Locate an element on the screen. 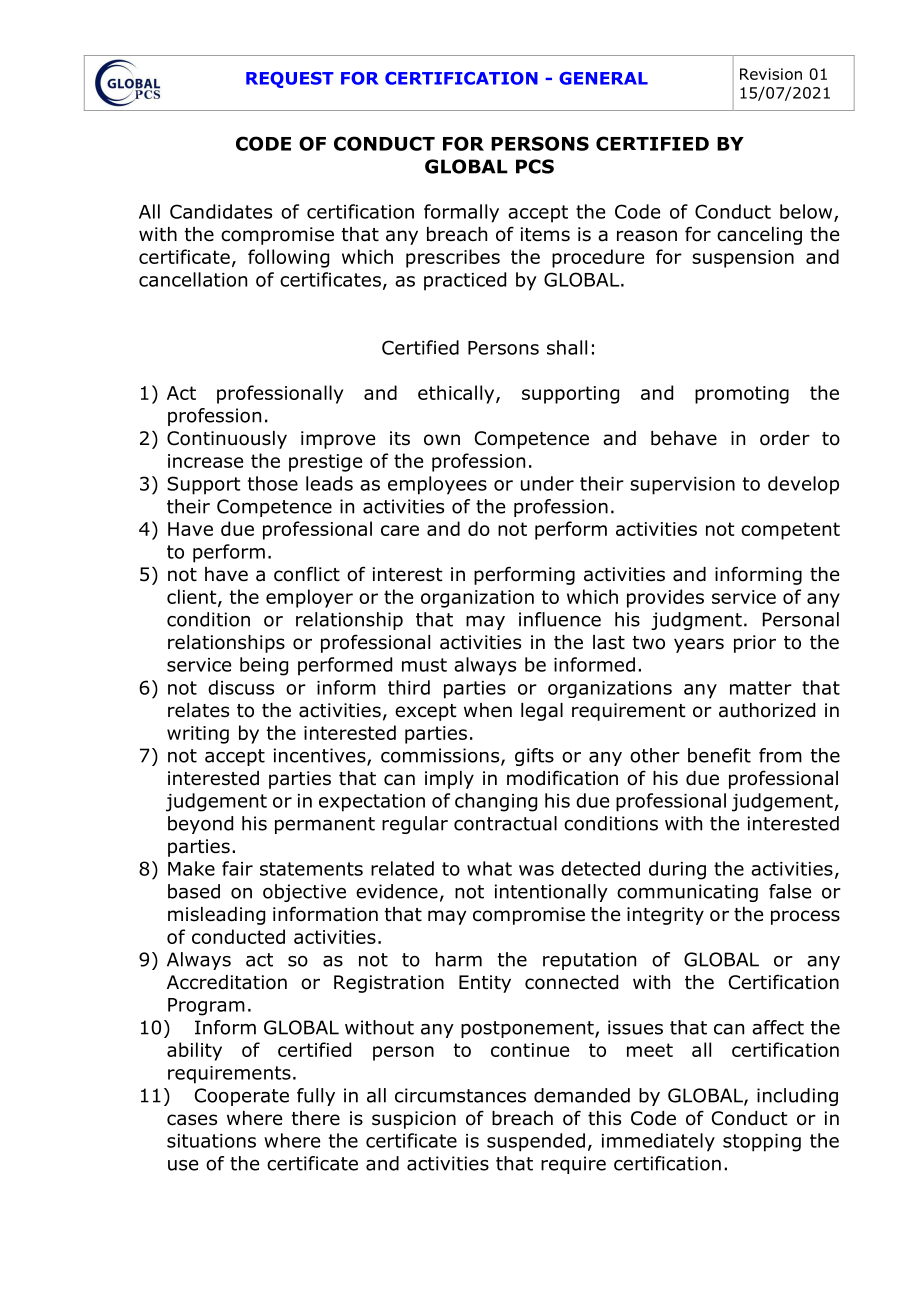 This screenshot has width=924, height=1308. stopping is located at coordinates (762, 1143).
